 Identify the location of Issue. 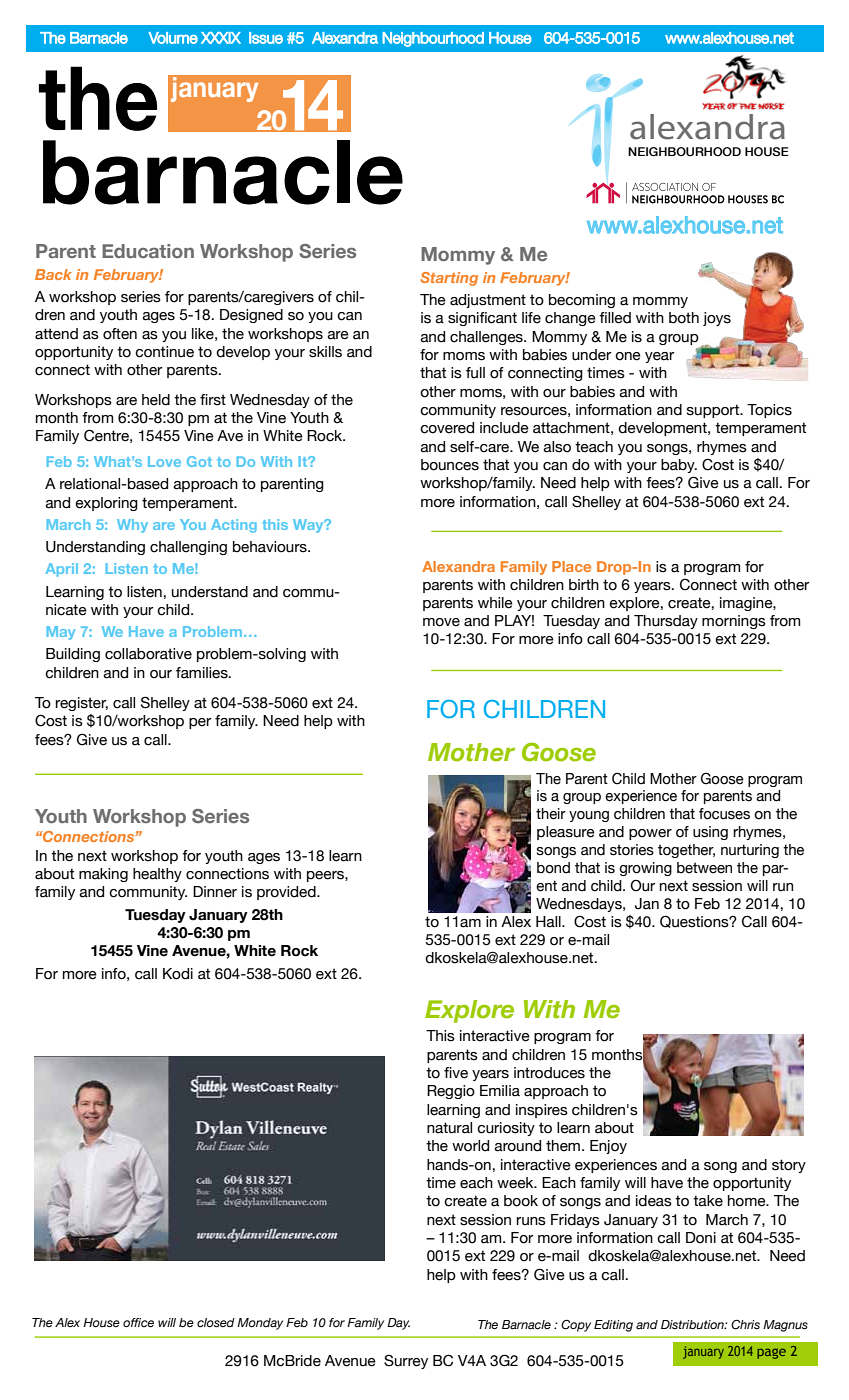
(266, 38).
